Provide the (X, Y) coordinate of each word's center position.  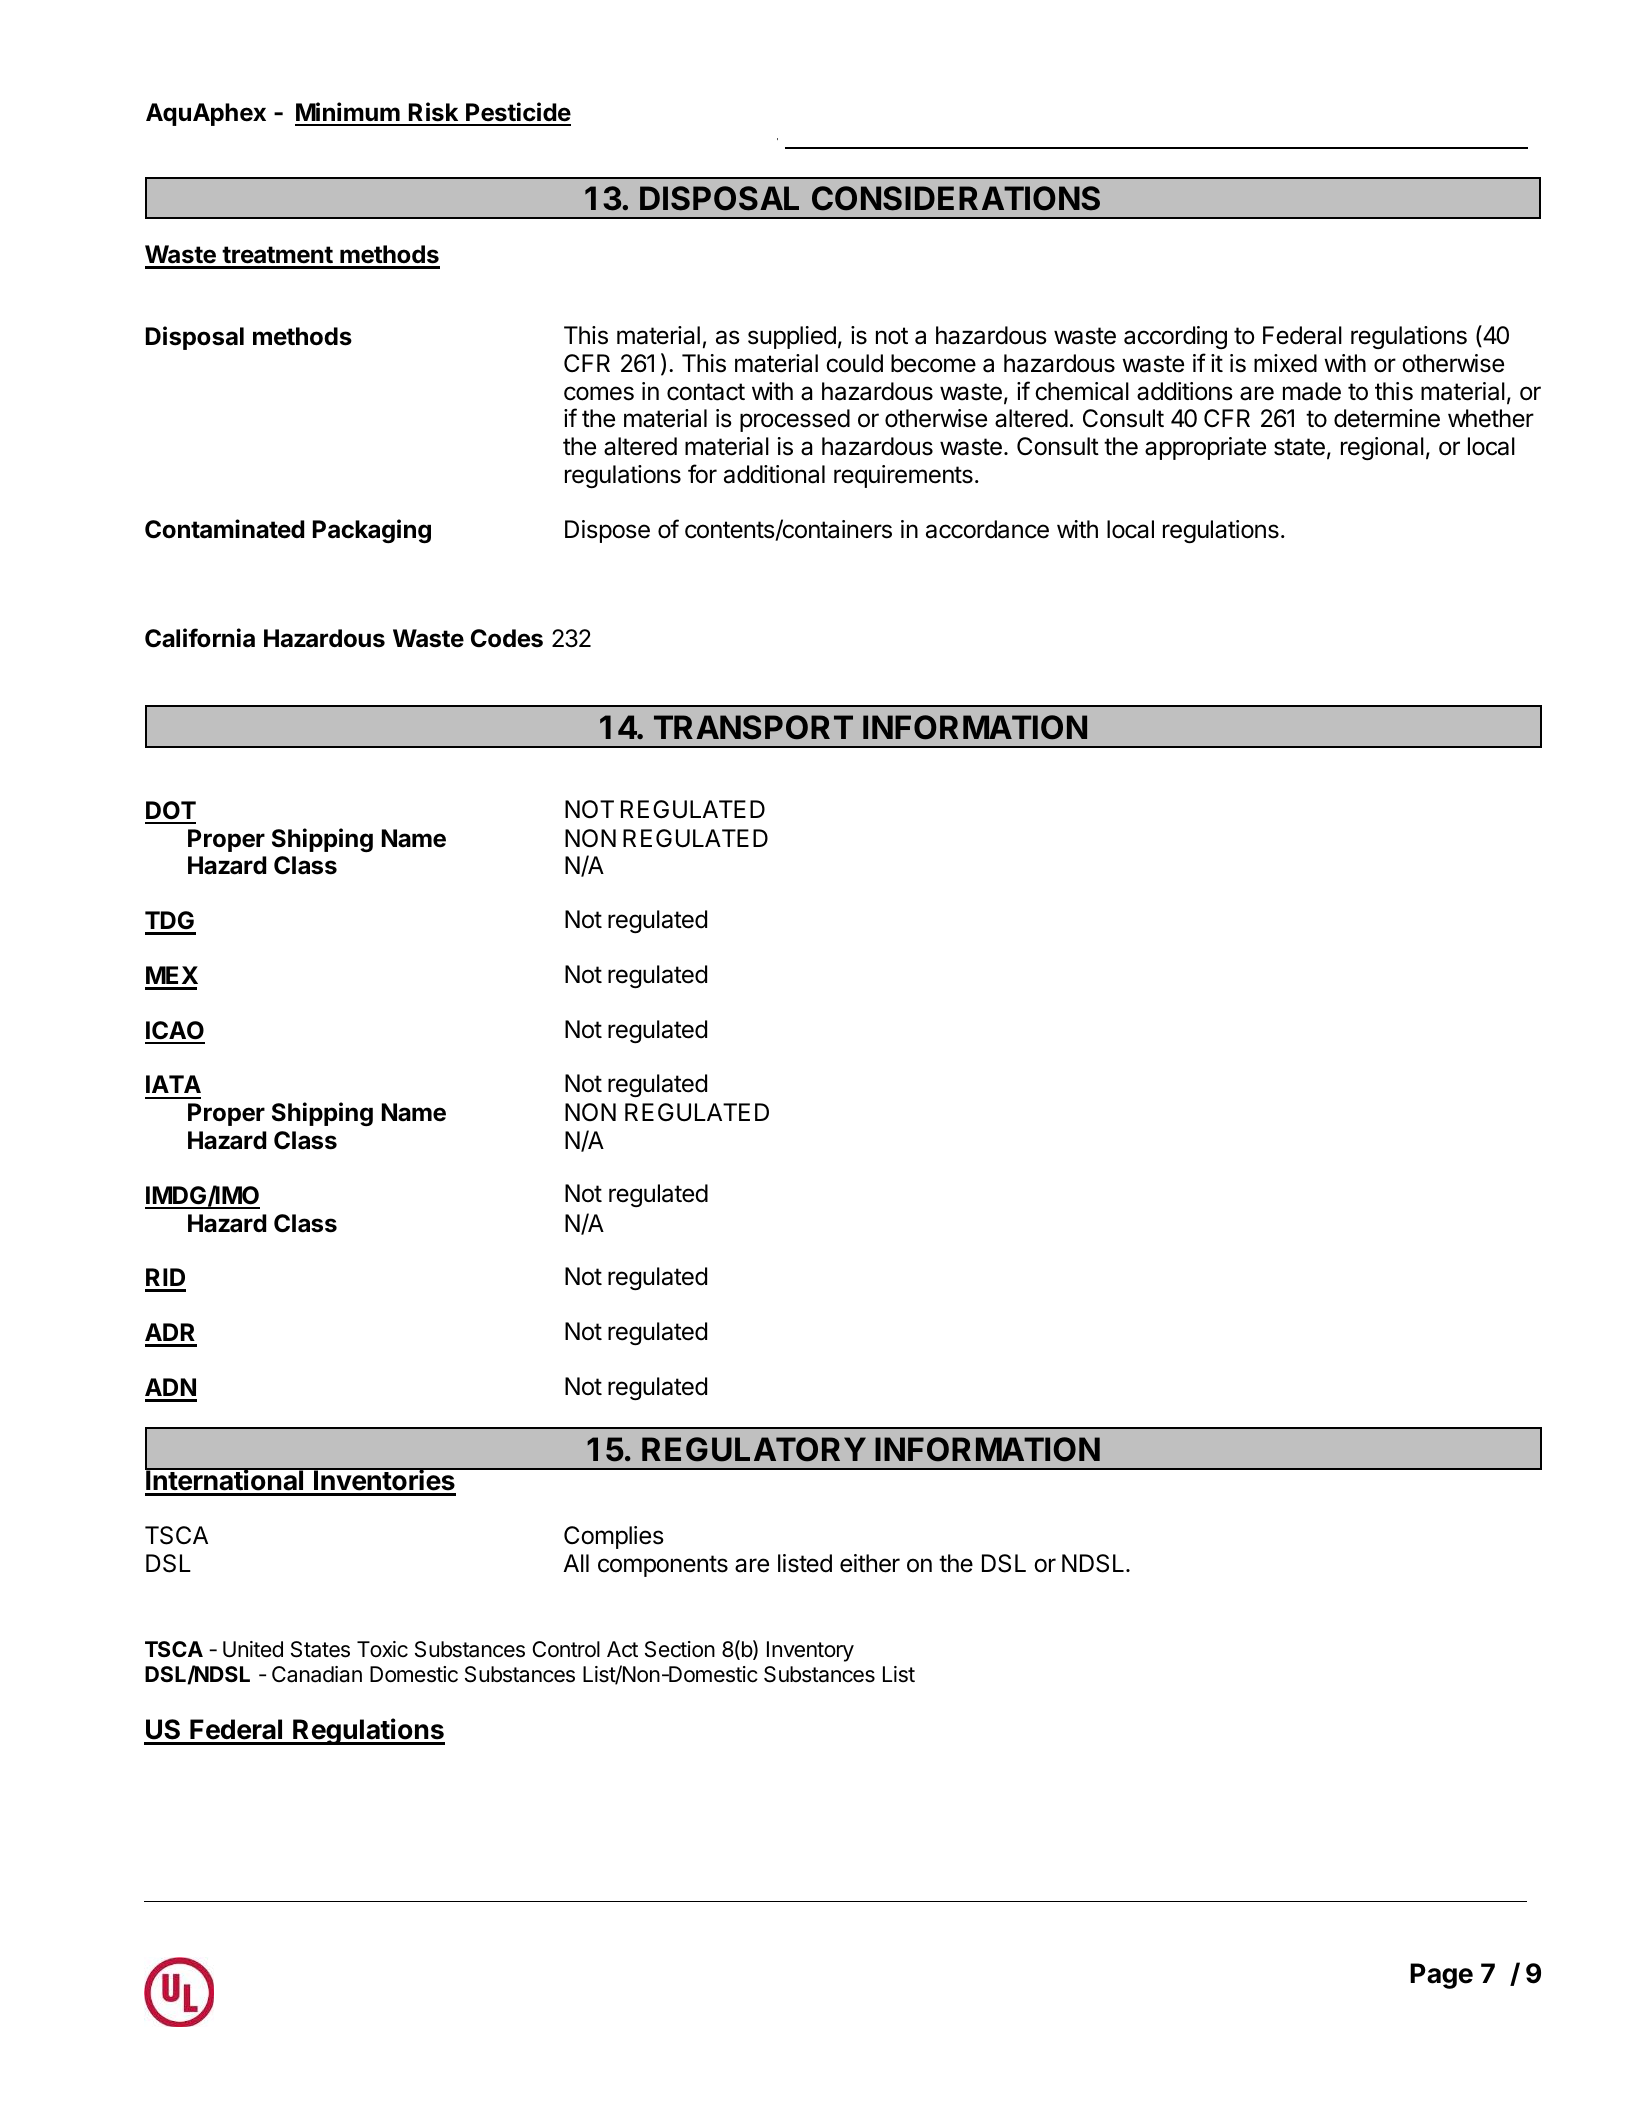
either (870, 1563)
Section (680, 1649)
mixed (1285, 363)
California (200, 638)
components (663, 1566)
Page (1441, 1976)
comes (599, 393)
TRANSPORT (753, 727)
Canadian (317, 1674)
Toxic (382, 1649)
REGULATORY (754, 1449)
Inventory (810, 1651)
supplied (792, 337)
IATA (173, 1084)
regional (1382, 448)
